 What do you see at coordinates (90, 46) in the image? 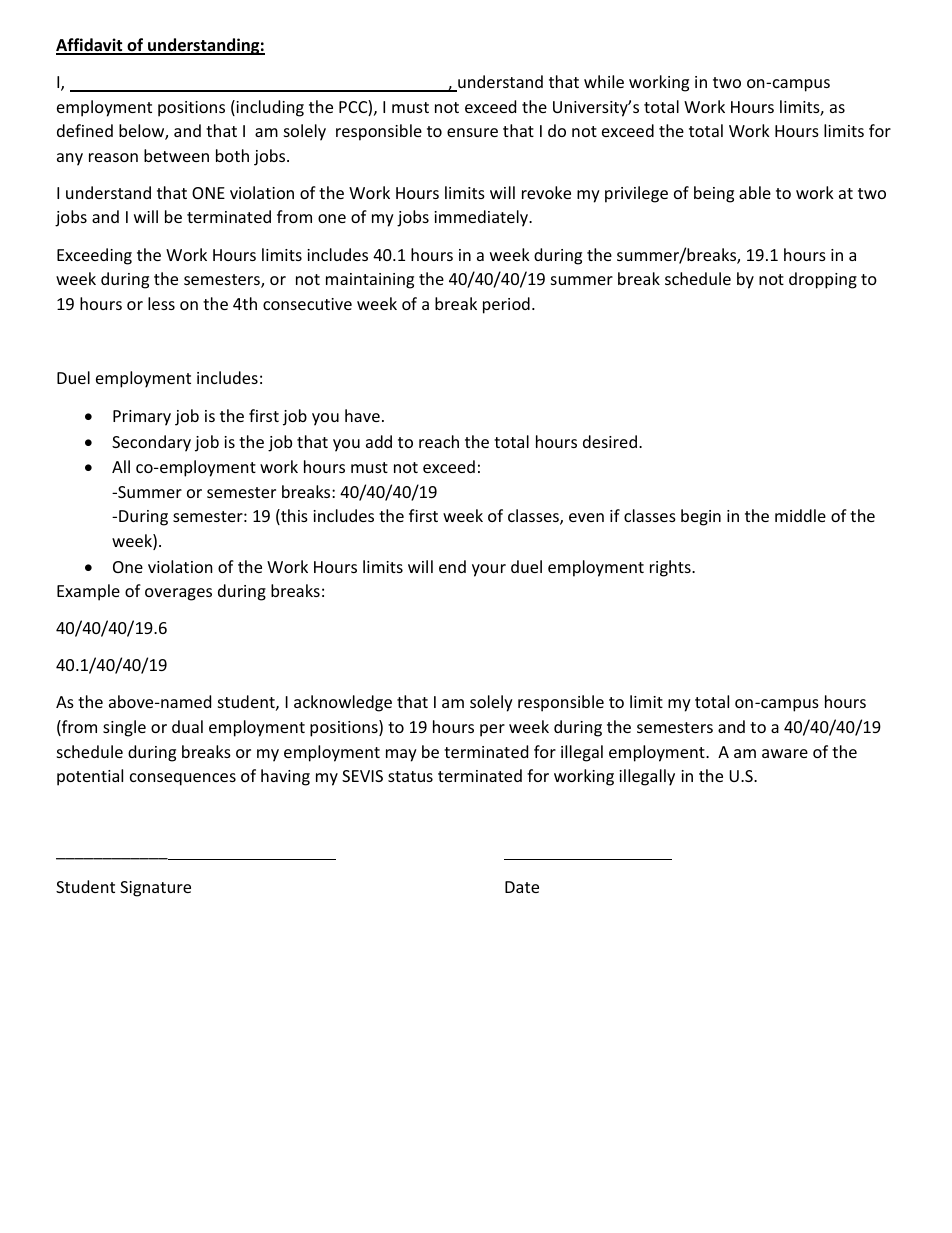
I see `Affidavit` at bounding box center [90, 46].
